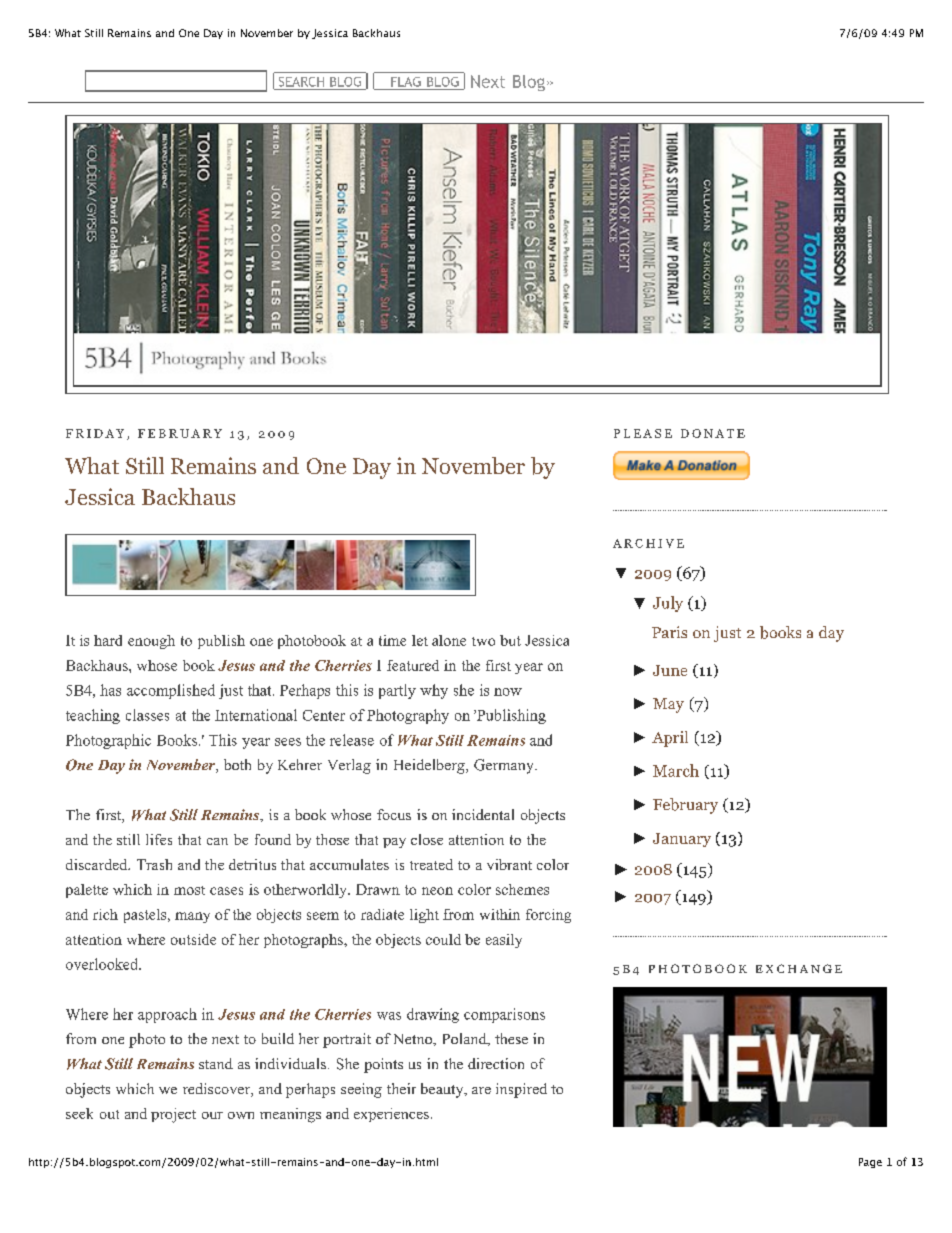 This screenshot has width=952, height=1233. What do you see at coordinates (511, 1038) in the screenshot?
I see `these` at bounding box center [511, 1038].
